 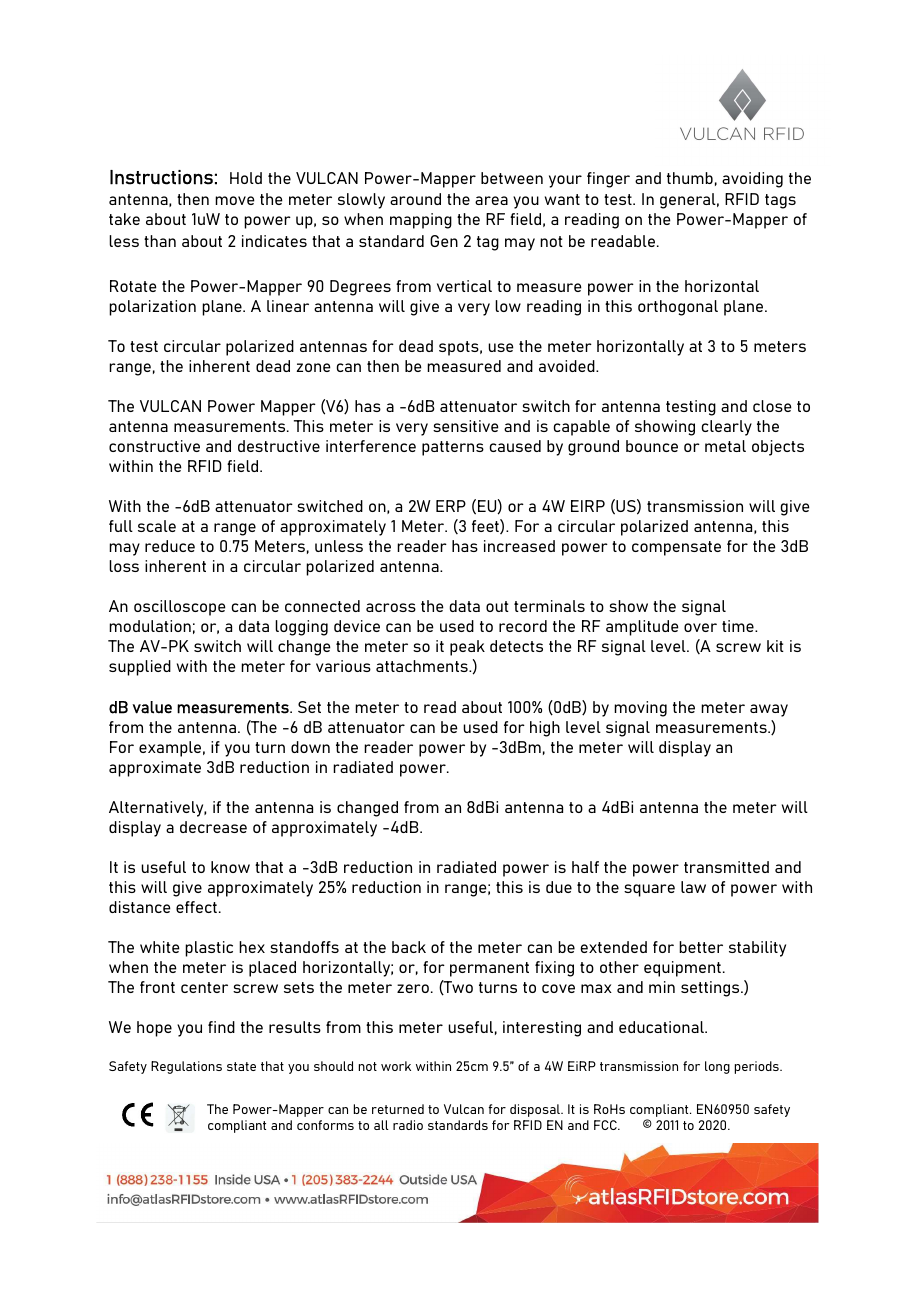 I want to click on reduce, so click(x=170, y=546).
